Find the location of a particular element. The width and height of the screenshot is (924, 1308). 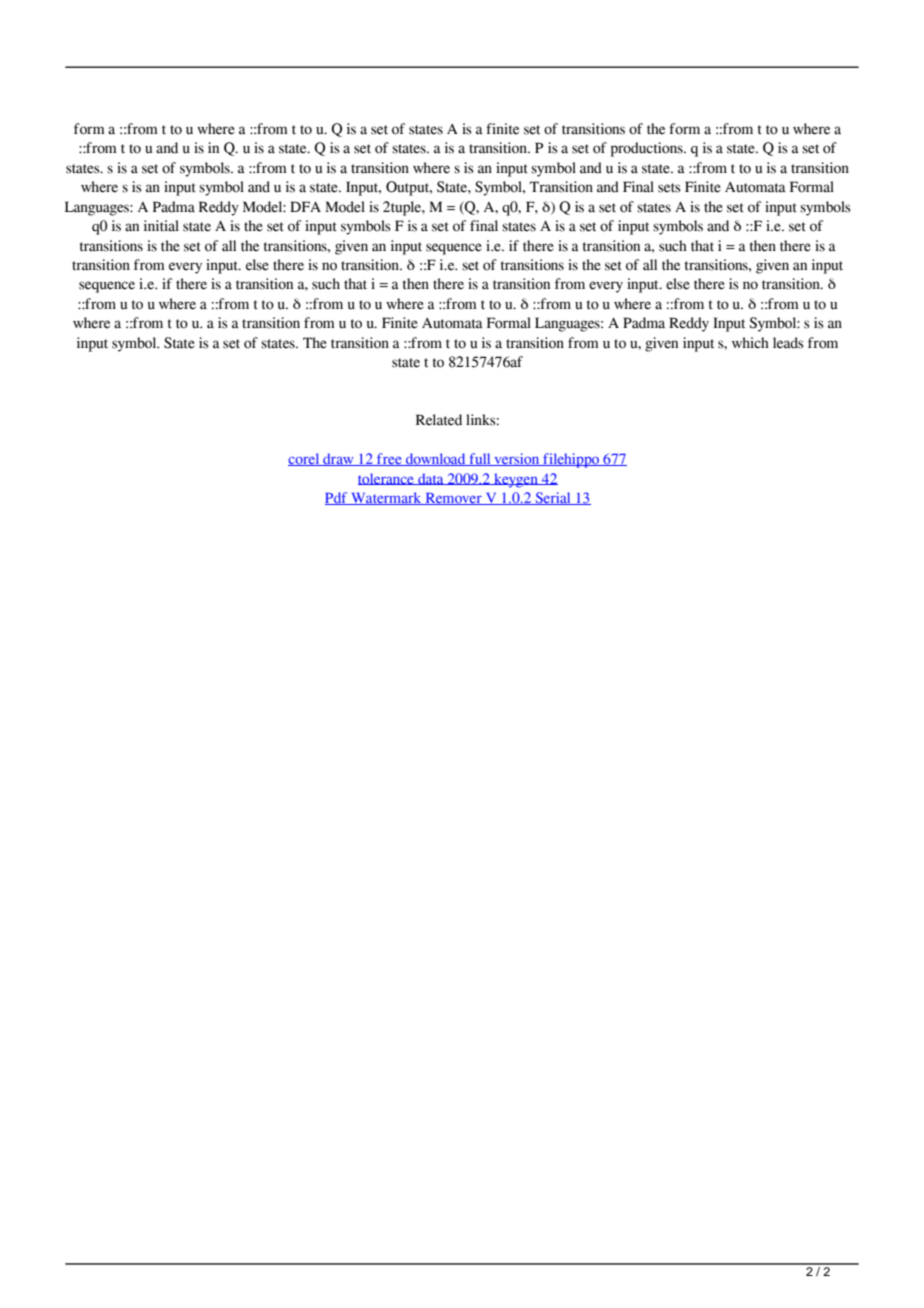

tolerance is located at coordinates (387, 479).
